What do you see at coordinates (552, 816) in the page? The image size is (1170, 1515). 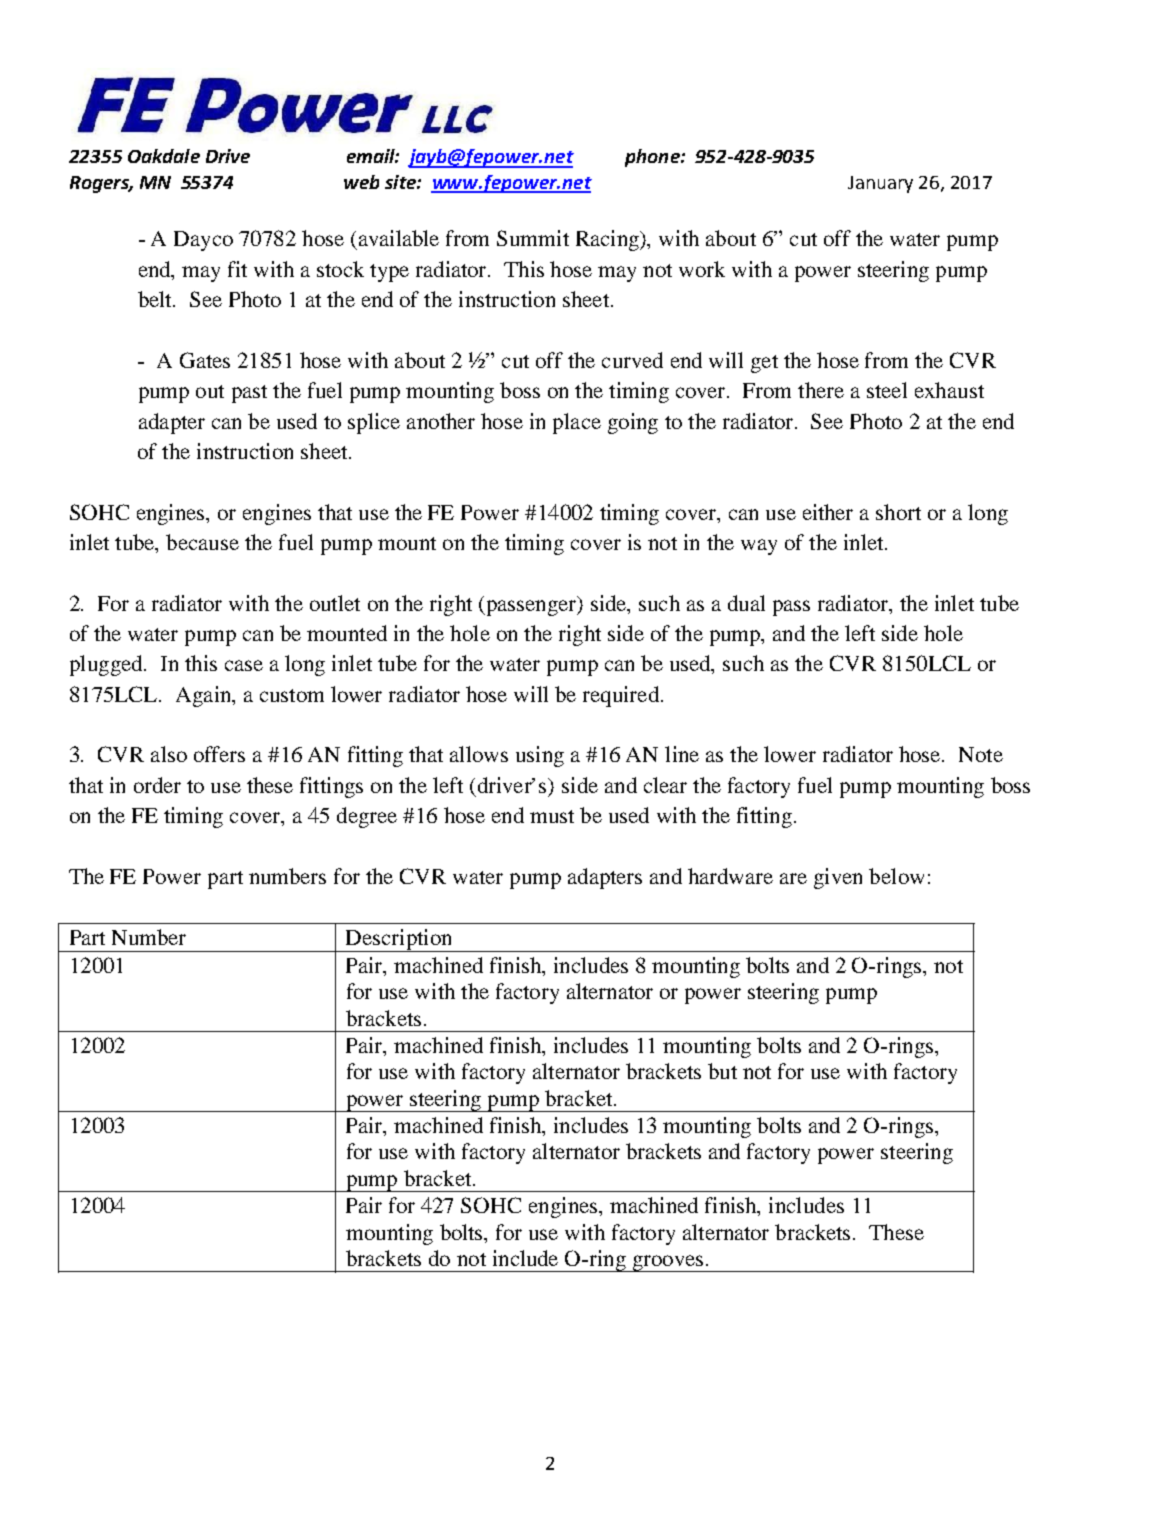 I see `must` at bounding box center [552, 816].
